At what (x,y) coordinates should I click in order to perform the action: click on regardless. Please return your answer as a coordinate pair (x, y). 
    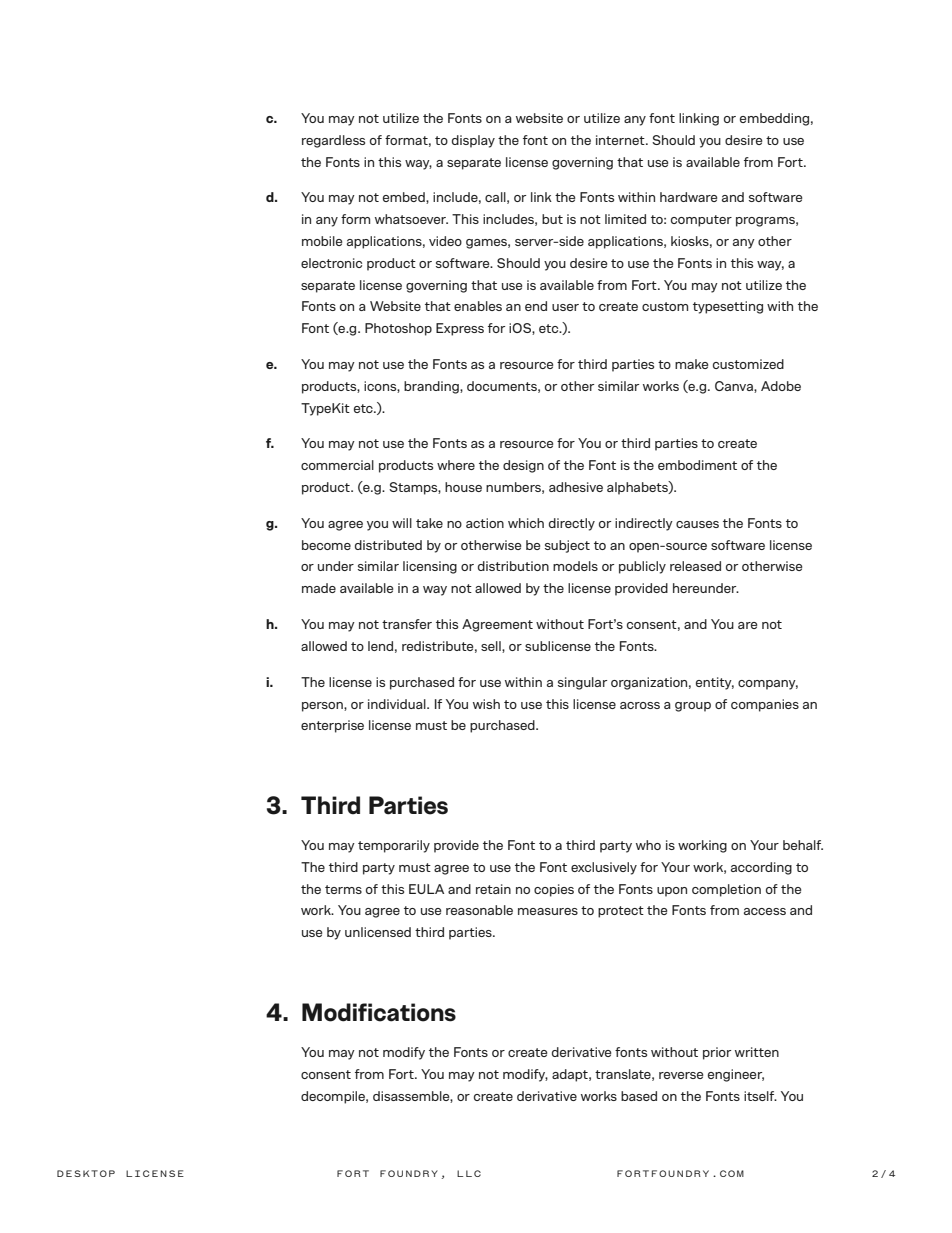
    Looking at the image, I should click on (333, 141).
